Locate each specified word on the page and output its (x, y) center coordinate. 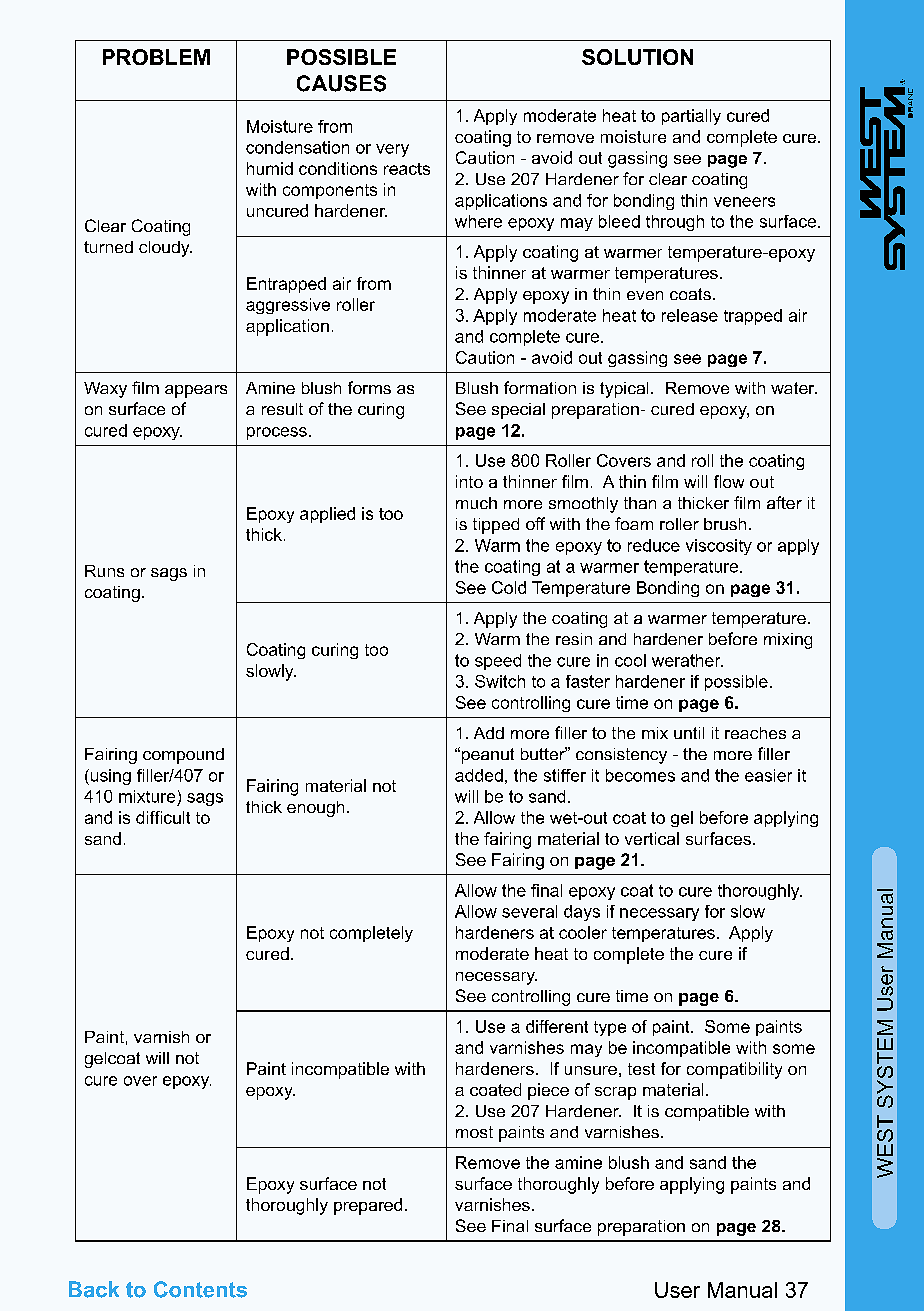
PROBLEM (156, 57)
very (392, 150)
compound (183, 756)
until (689, 733)
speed (498, 662)
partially (691, 117)
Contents (200, 1289)
